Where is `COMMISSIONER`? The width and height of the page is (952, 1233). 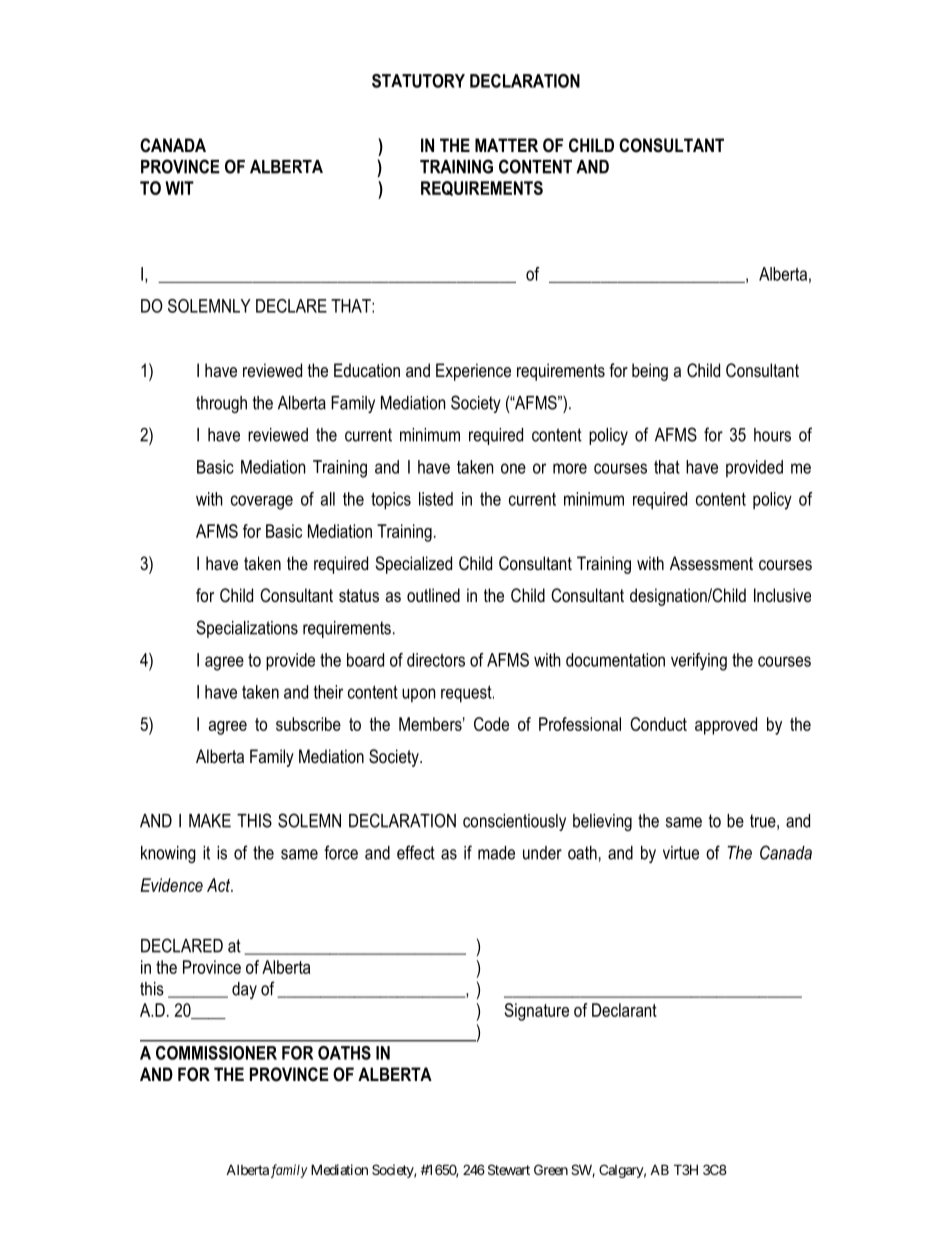 COMMISSIONER is located at coordinates (216, 1053).
